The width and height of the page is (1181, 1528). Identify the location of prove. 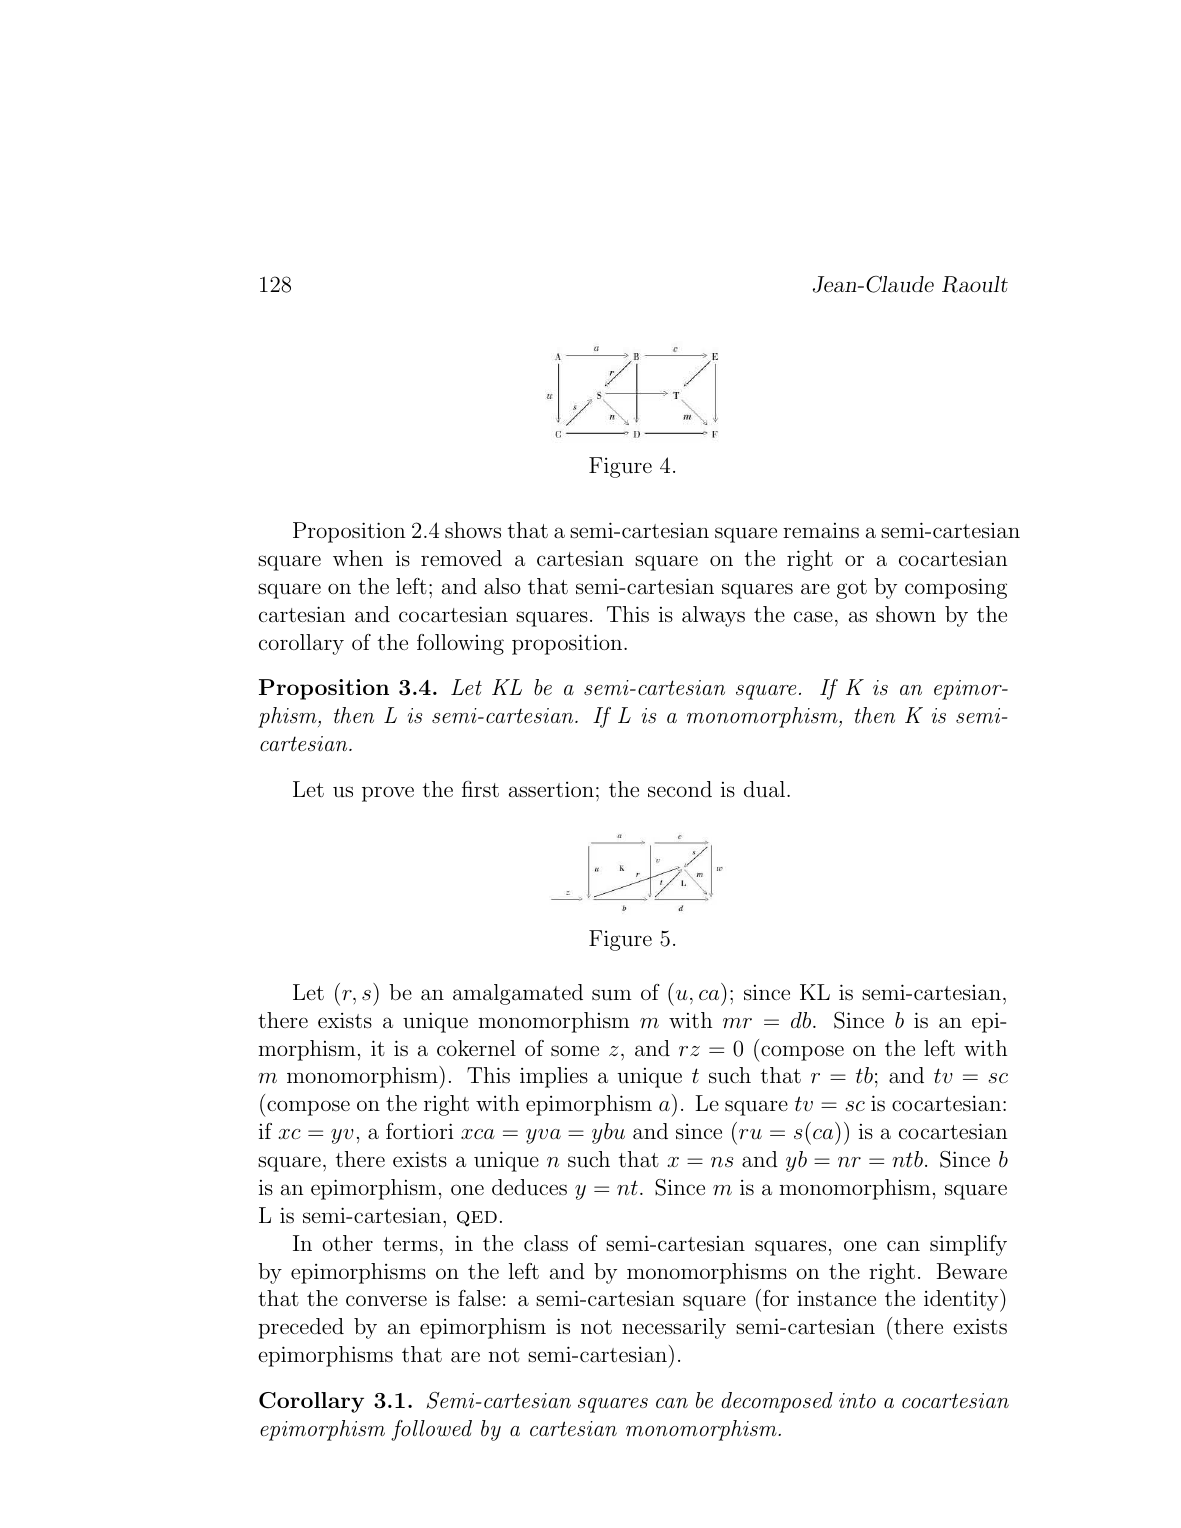
(388, 794).
